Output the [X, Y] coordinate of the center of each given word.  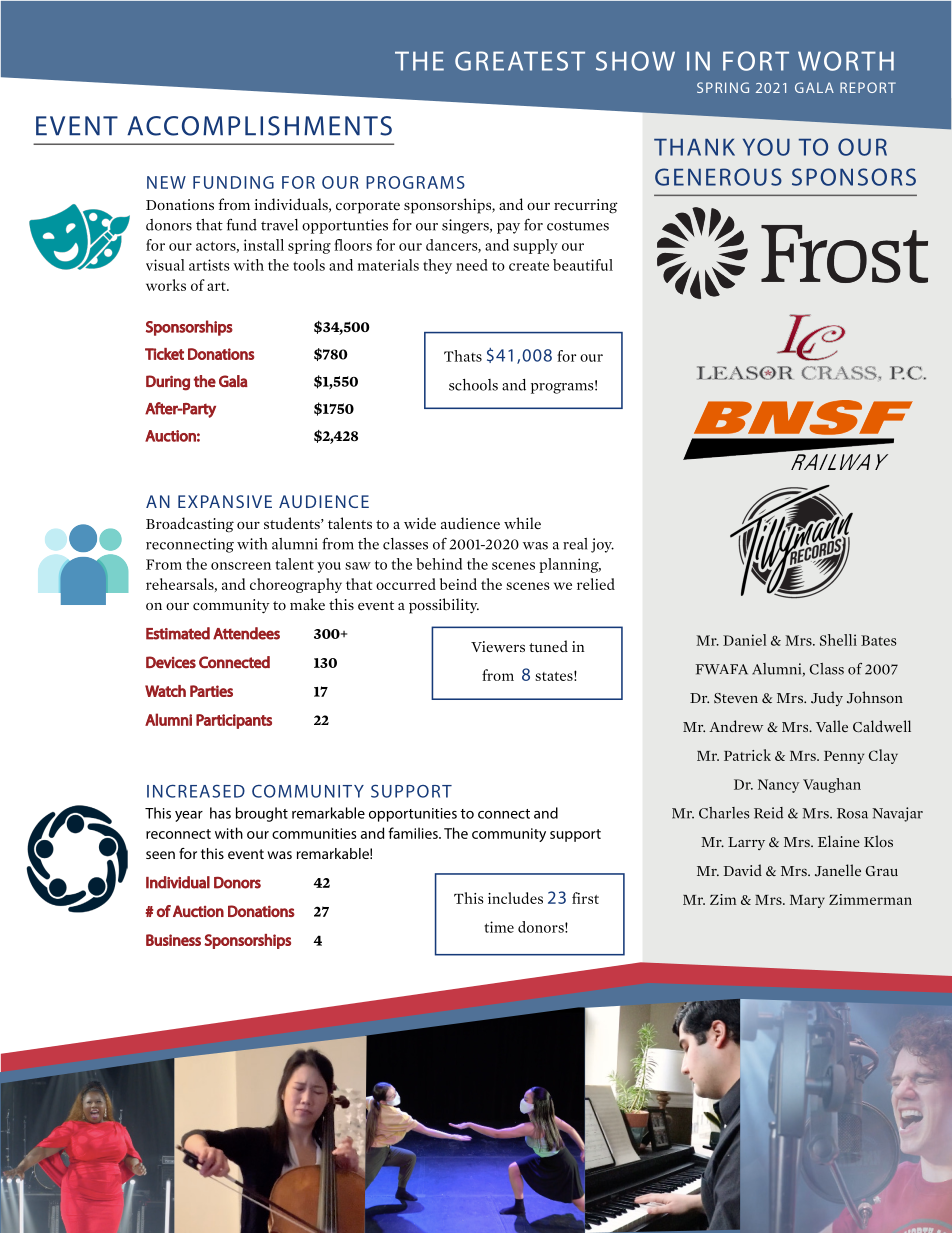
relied [596, 584]
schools [473, 385]
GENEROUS [718, 177]
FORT [756, 61]
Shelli [838, 640]
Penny [844, 757]
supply [535, 246]
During [168, 383]
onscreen [241, 566]
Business [173, 940]
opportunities [413, 815]
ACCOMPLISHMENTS [259, 126]
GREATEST [520, 61]
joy [602, 545]
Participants [234, 721]
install [264, 245]
